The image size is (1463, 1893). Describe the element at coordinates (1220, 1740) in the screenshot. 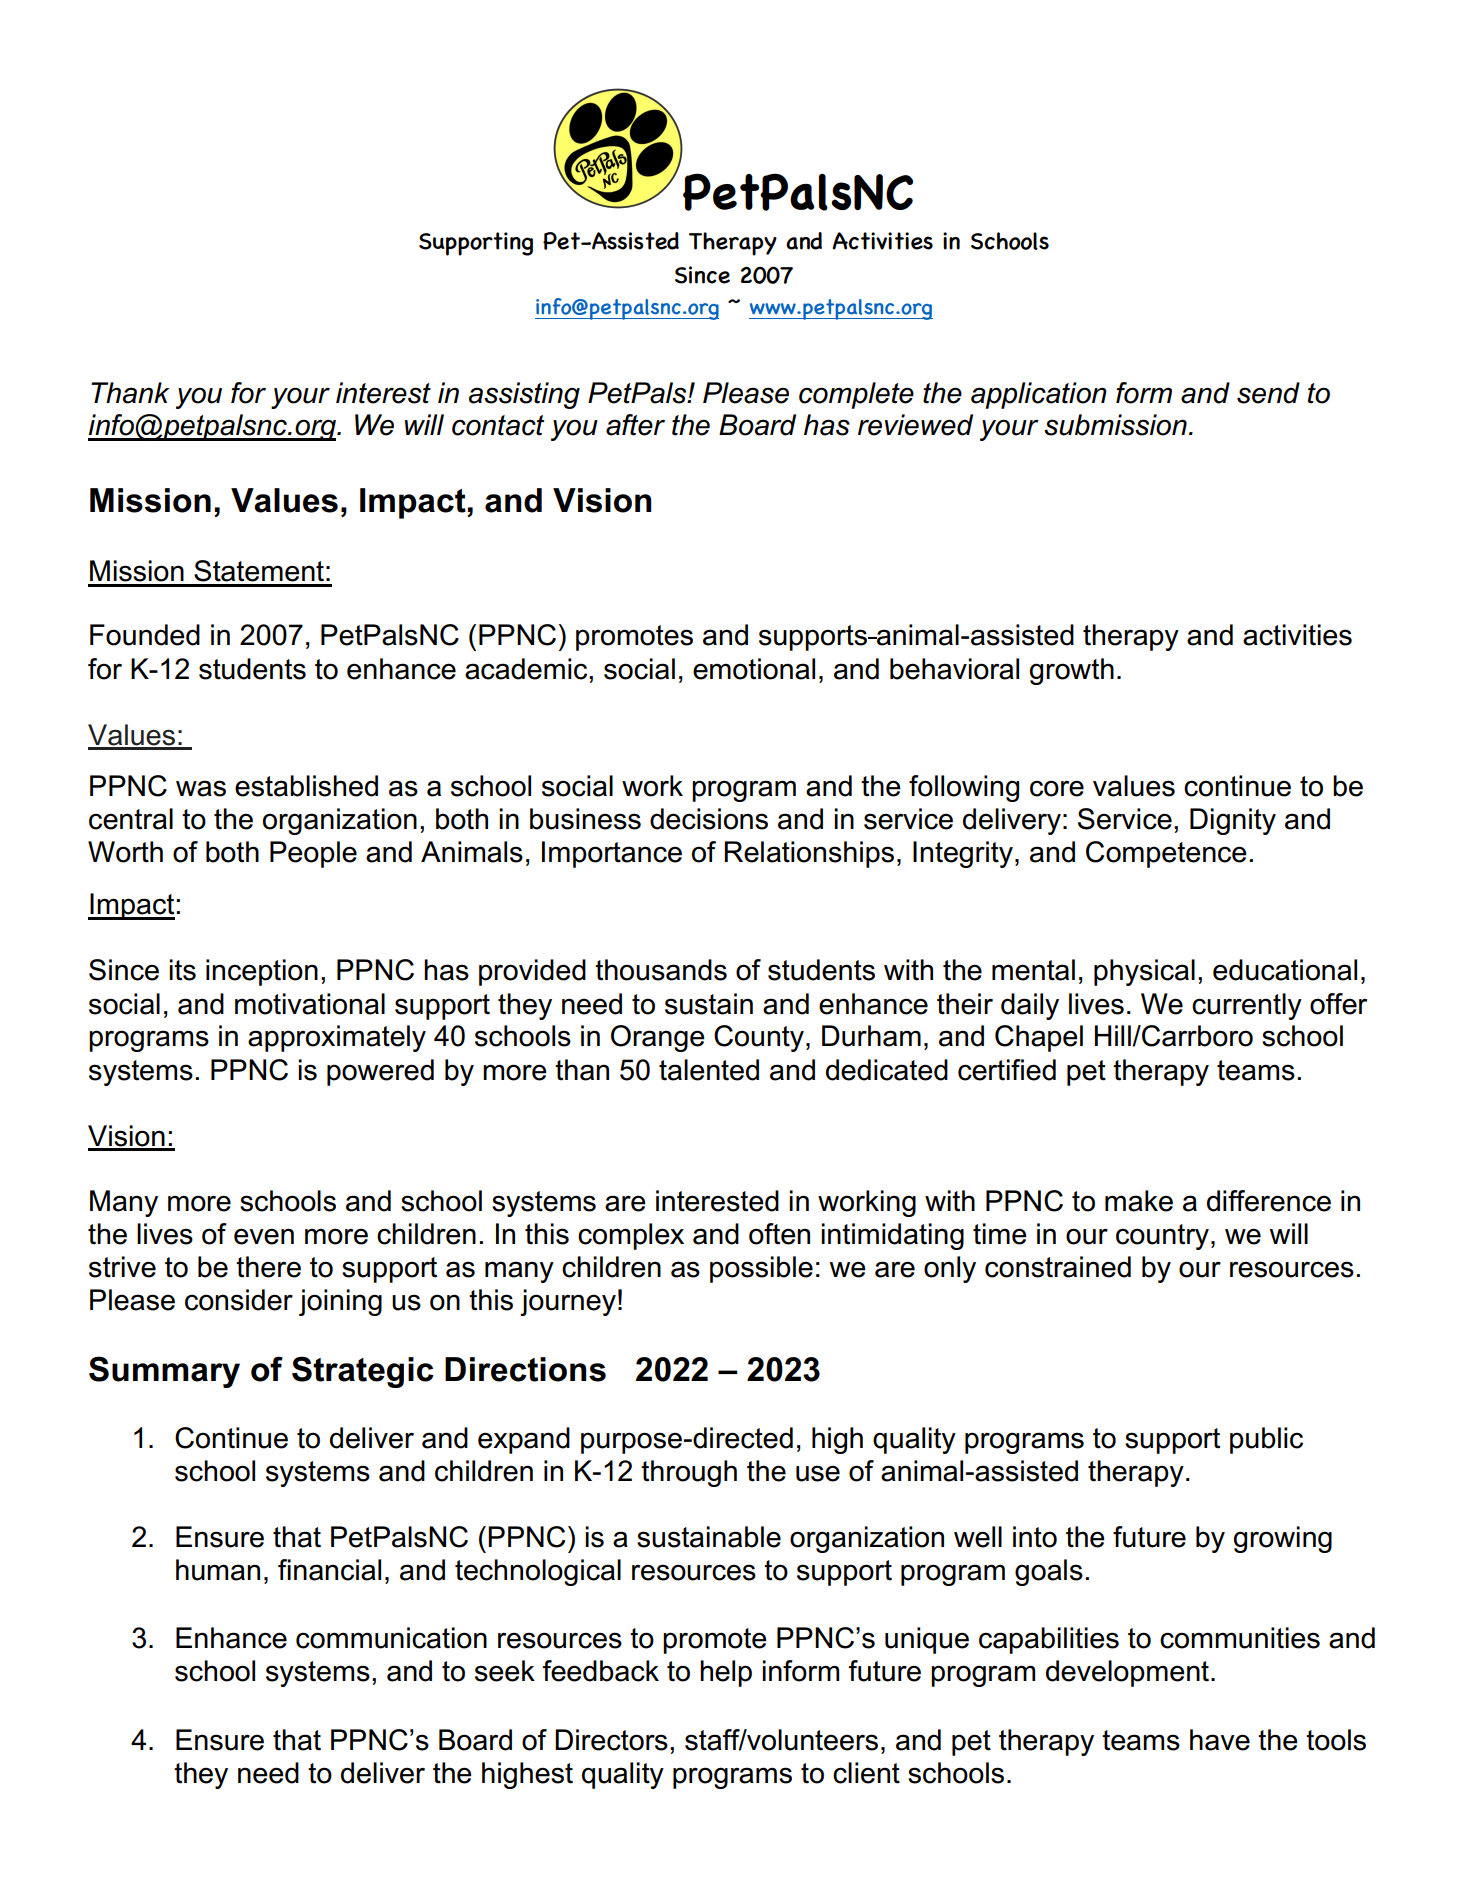

I see `have` at that location.
